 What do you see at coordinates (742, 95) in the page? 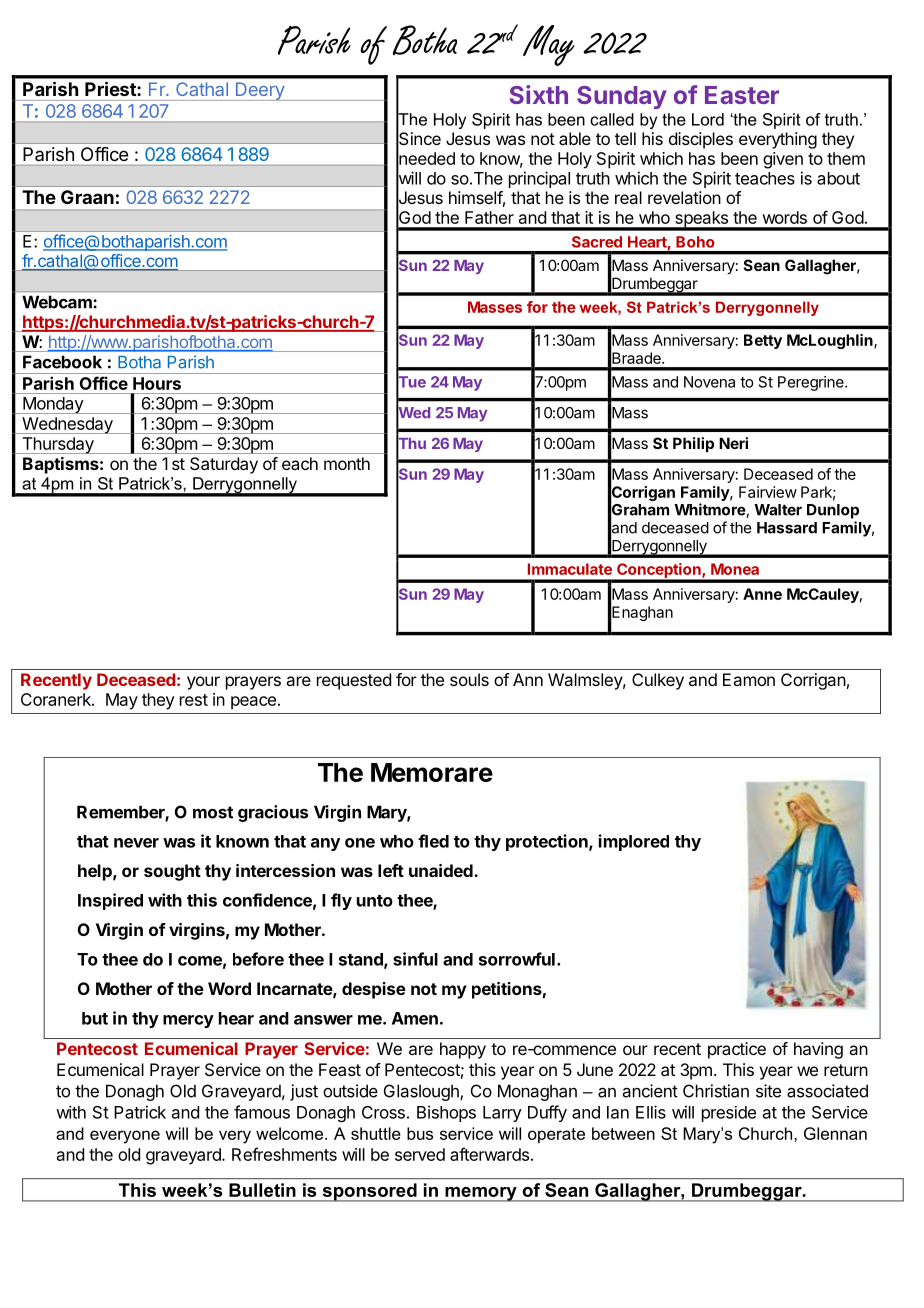
I see `Easter` at bounding box center [742, 95].
